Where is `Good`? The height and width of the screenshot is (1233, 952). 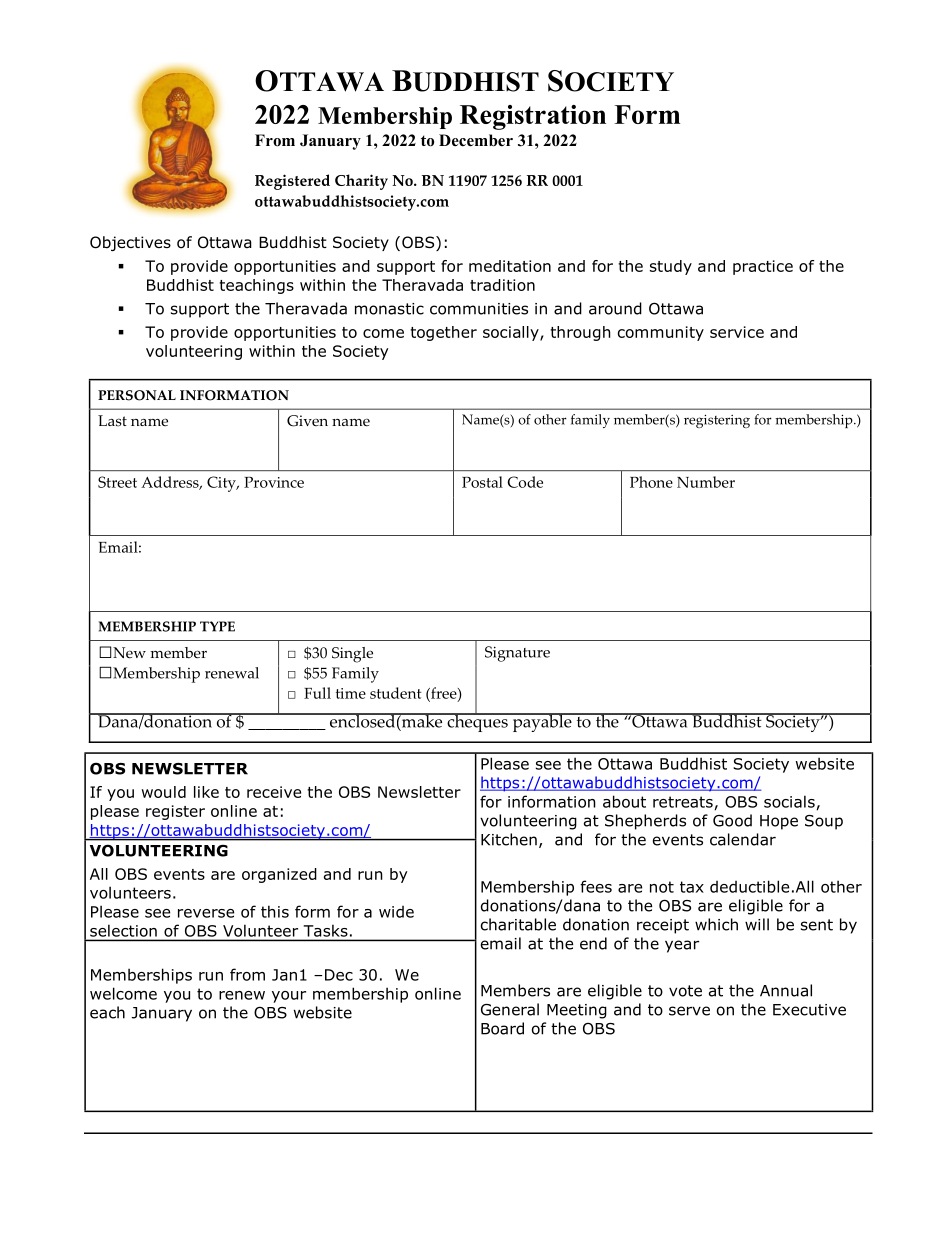
Good is located at coordinates (732, 820).
